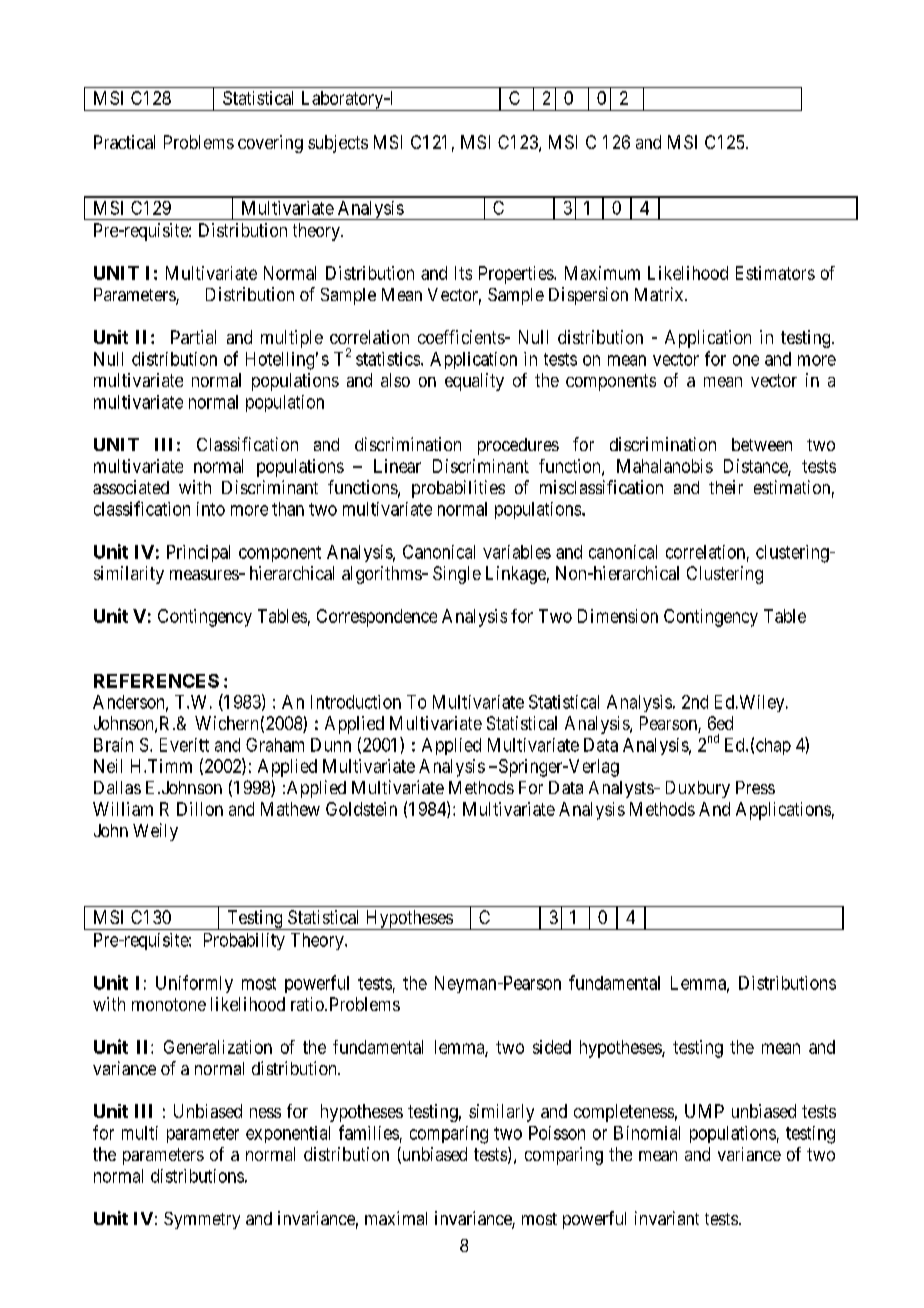  What do you see at coordinates (124, 142) in the screenshot?
I see `Practical` at bounding box center [124, 142].
